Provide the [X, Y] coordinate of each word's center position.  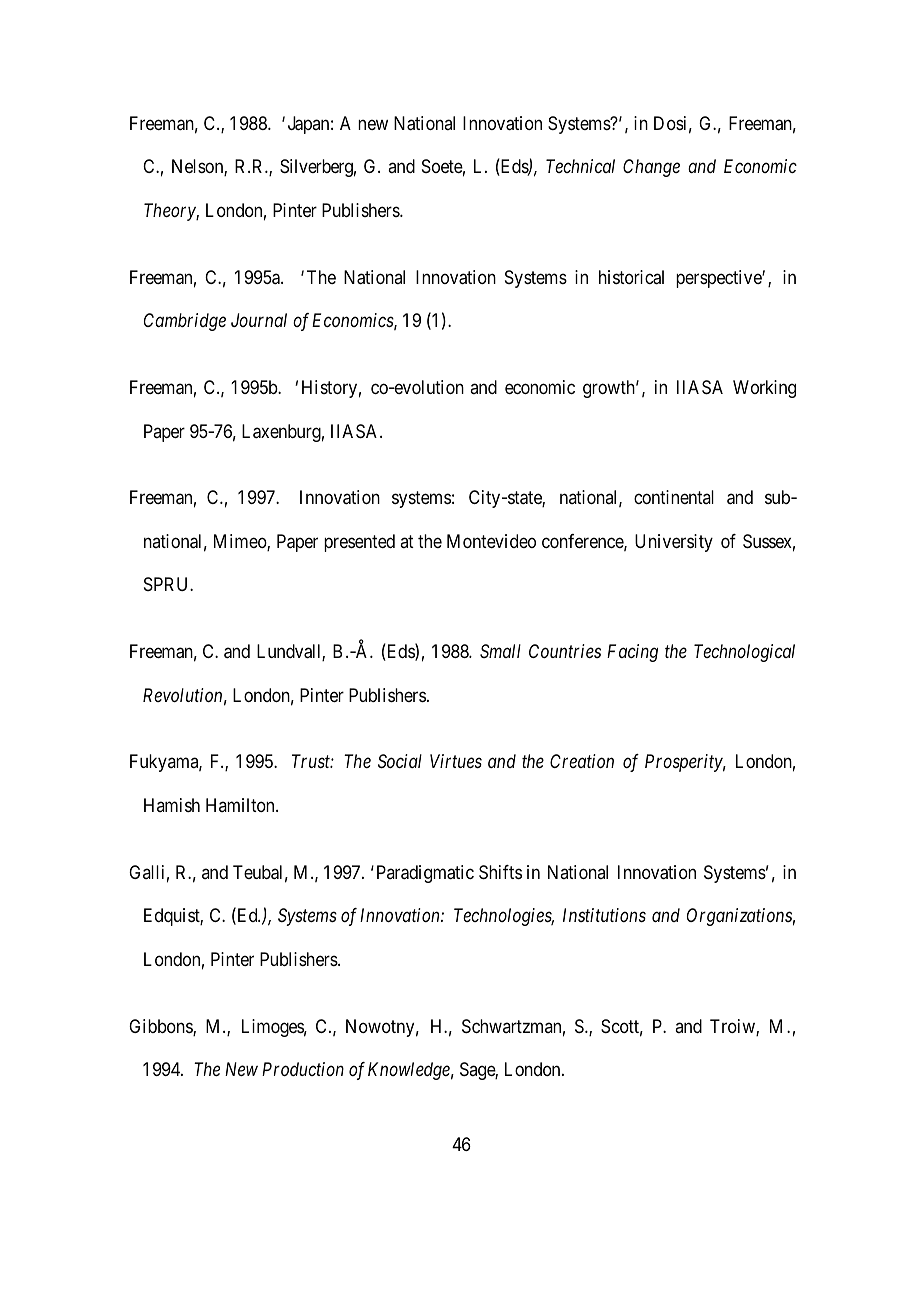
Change [651, 168]
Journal [259, 320]
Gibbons [161, 1027]
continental [674, 497]
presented [359, 543]
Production [303, 1069]
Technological [744, 653]
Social [400, 761]
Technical [580, 166]
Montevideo [491, 541]
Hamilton [241, 805]
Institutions [604, 915]
